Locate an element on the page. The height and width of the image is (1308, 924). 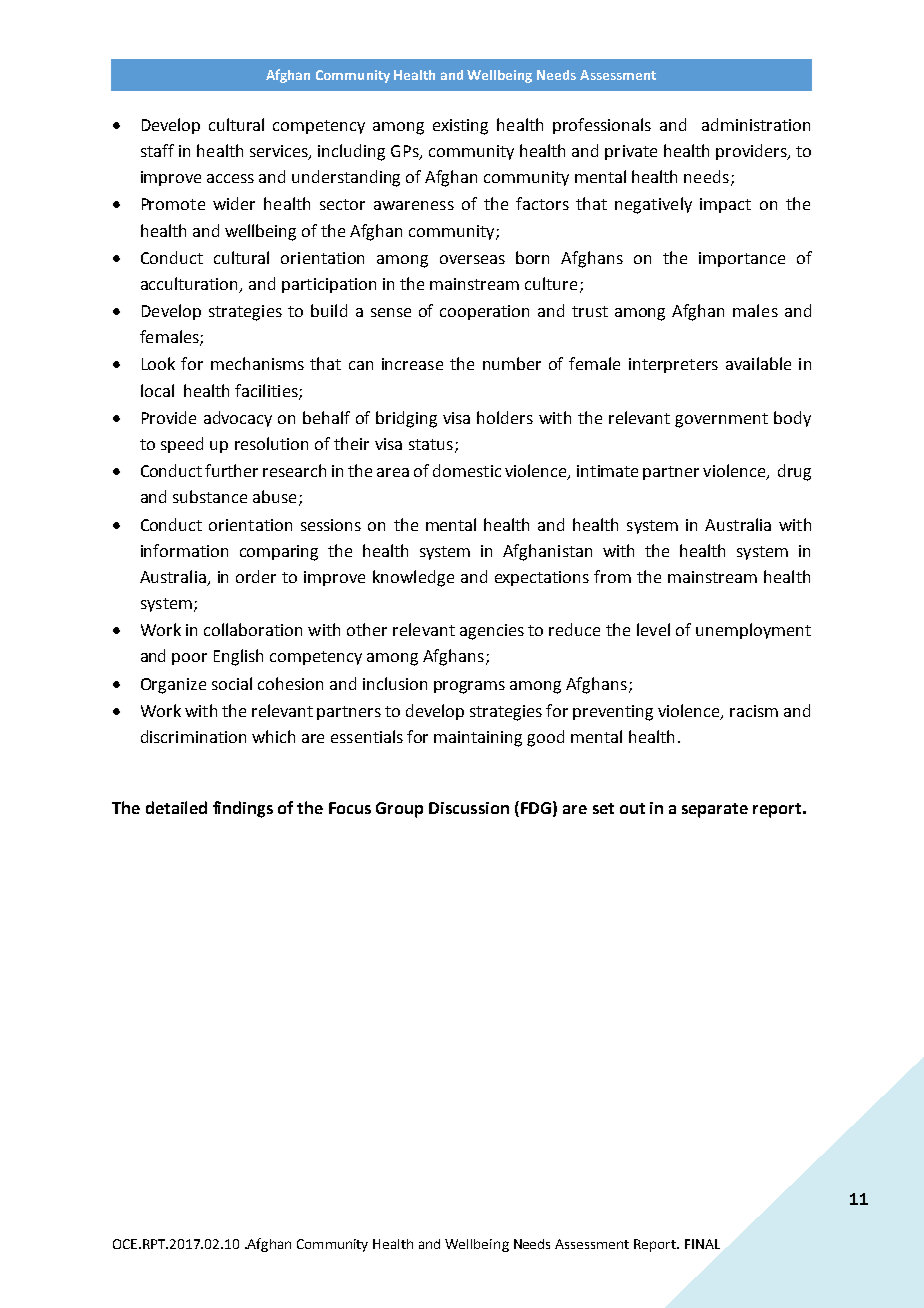
unemployment is located at coordinates (753, 631).
